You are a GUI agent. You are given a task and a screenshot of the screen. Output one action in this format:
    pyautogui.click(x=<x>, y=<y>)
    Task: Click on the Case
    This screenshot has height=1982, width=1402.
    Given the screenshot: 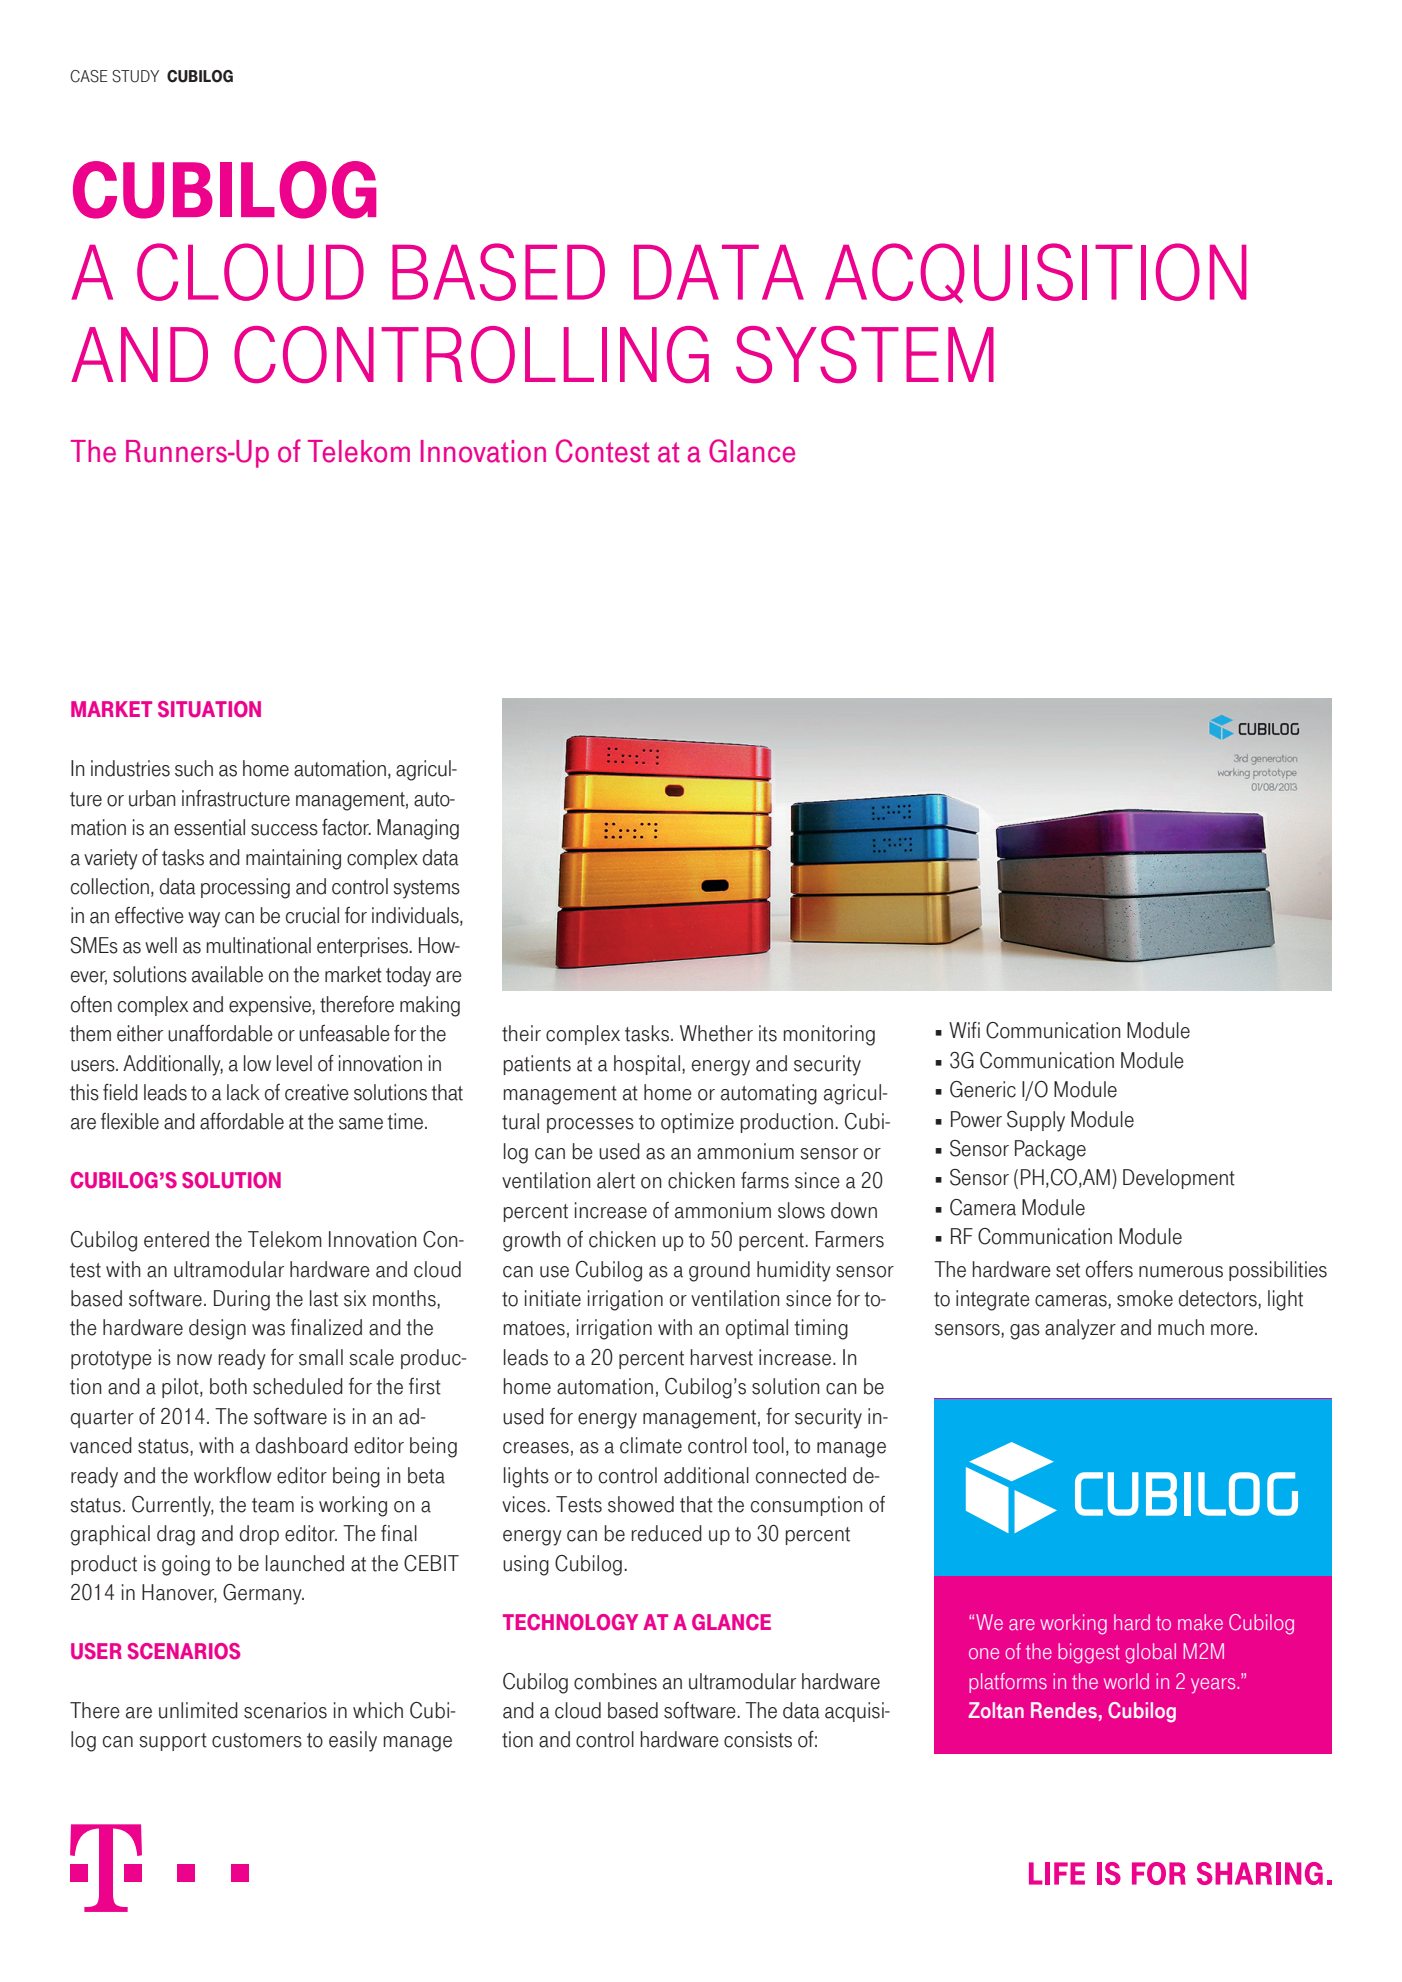 What is the action you would take?
    pyautogui.click(x=89, y=76)
